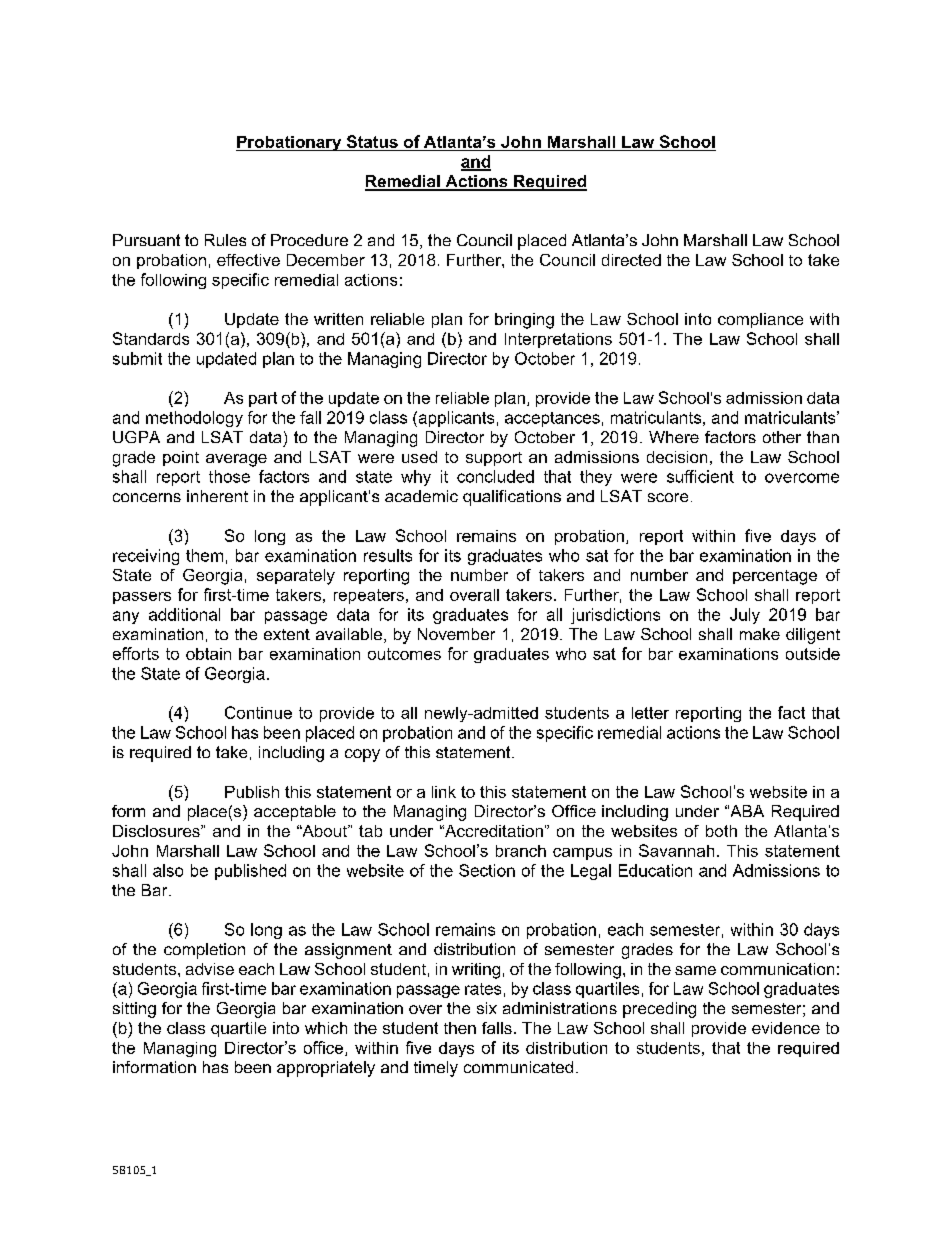 The width and height of the document is (952, 1233). Describe the element at coordinates (456, 634) in the document. I see `November` at that location.
